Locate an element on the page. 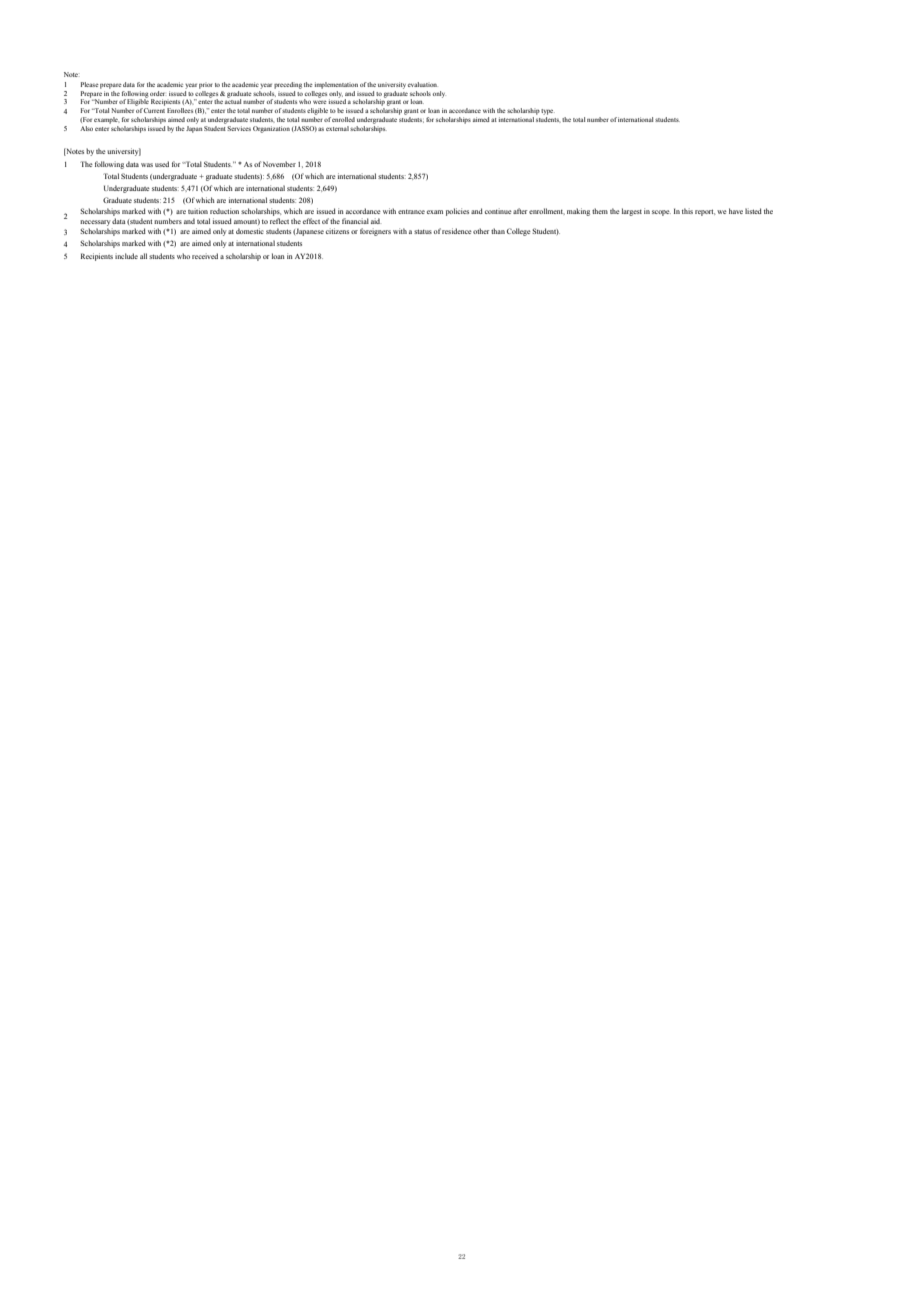 The height and width of the image is (1308, 924). all is located at coordinates (143, 256).
